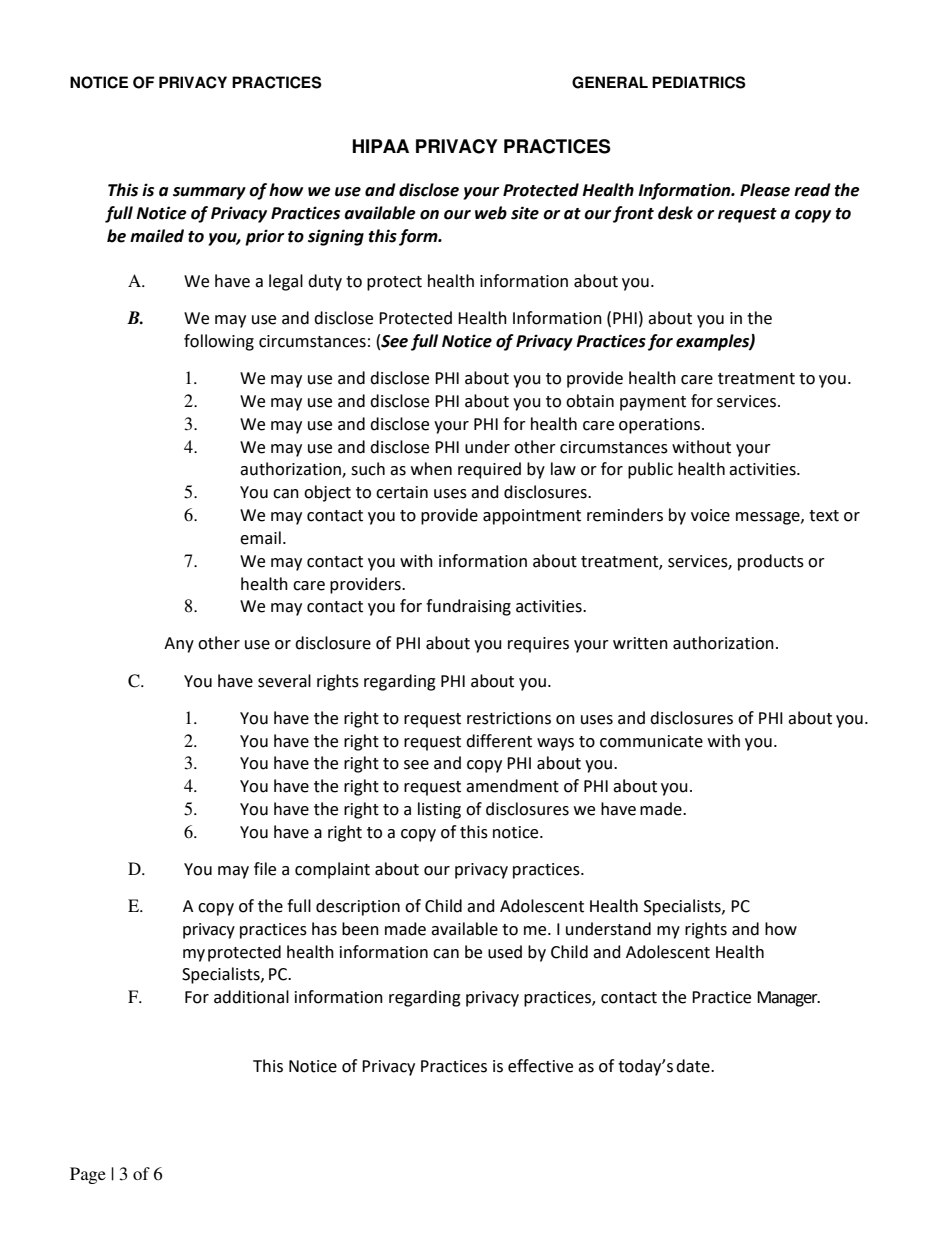  Describe the element at coordinates (431, 469) in the image. I see `when` at that location.
